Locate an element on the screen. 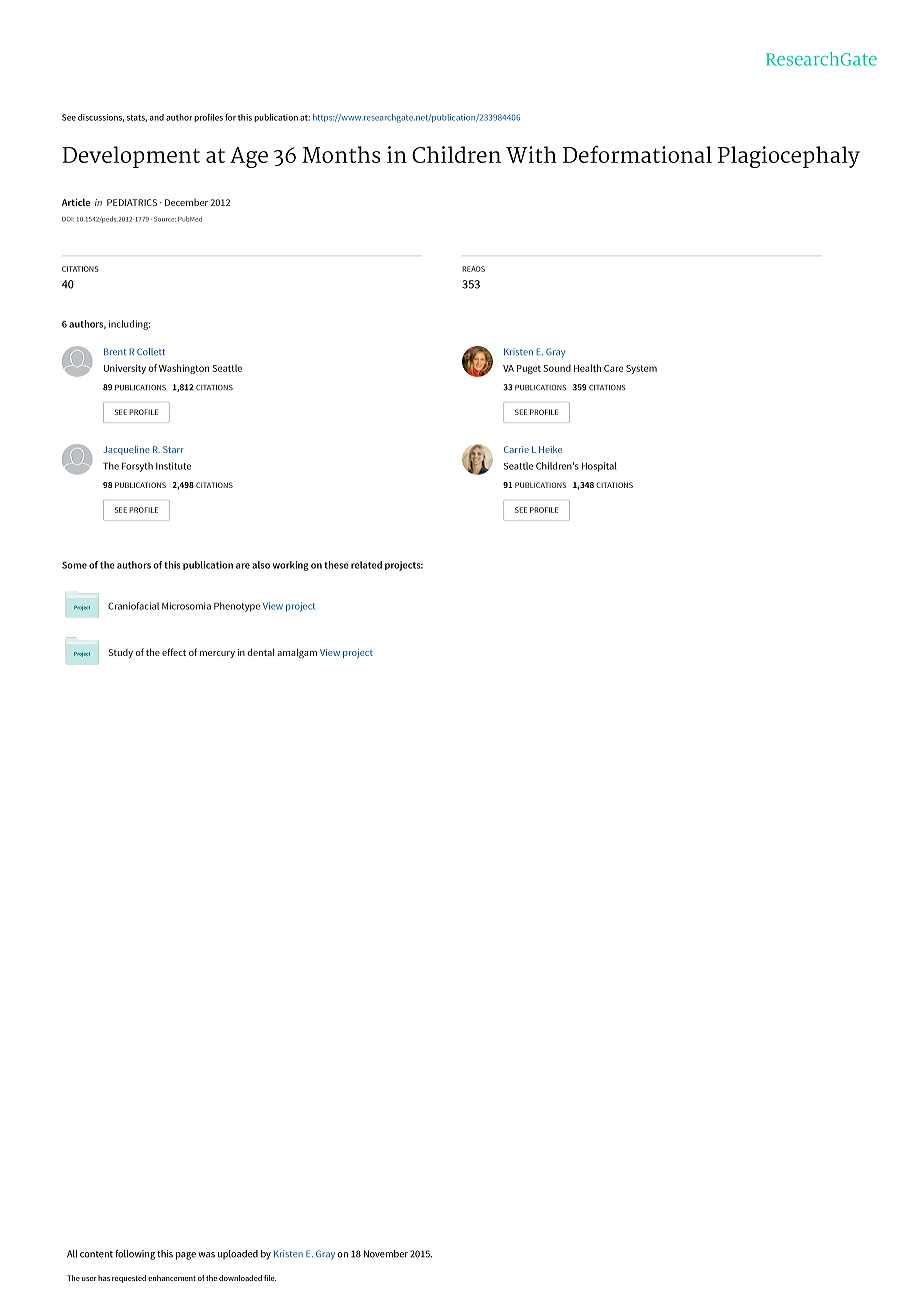  Study is located at coordinates (121, 653).
